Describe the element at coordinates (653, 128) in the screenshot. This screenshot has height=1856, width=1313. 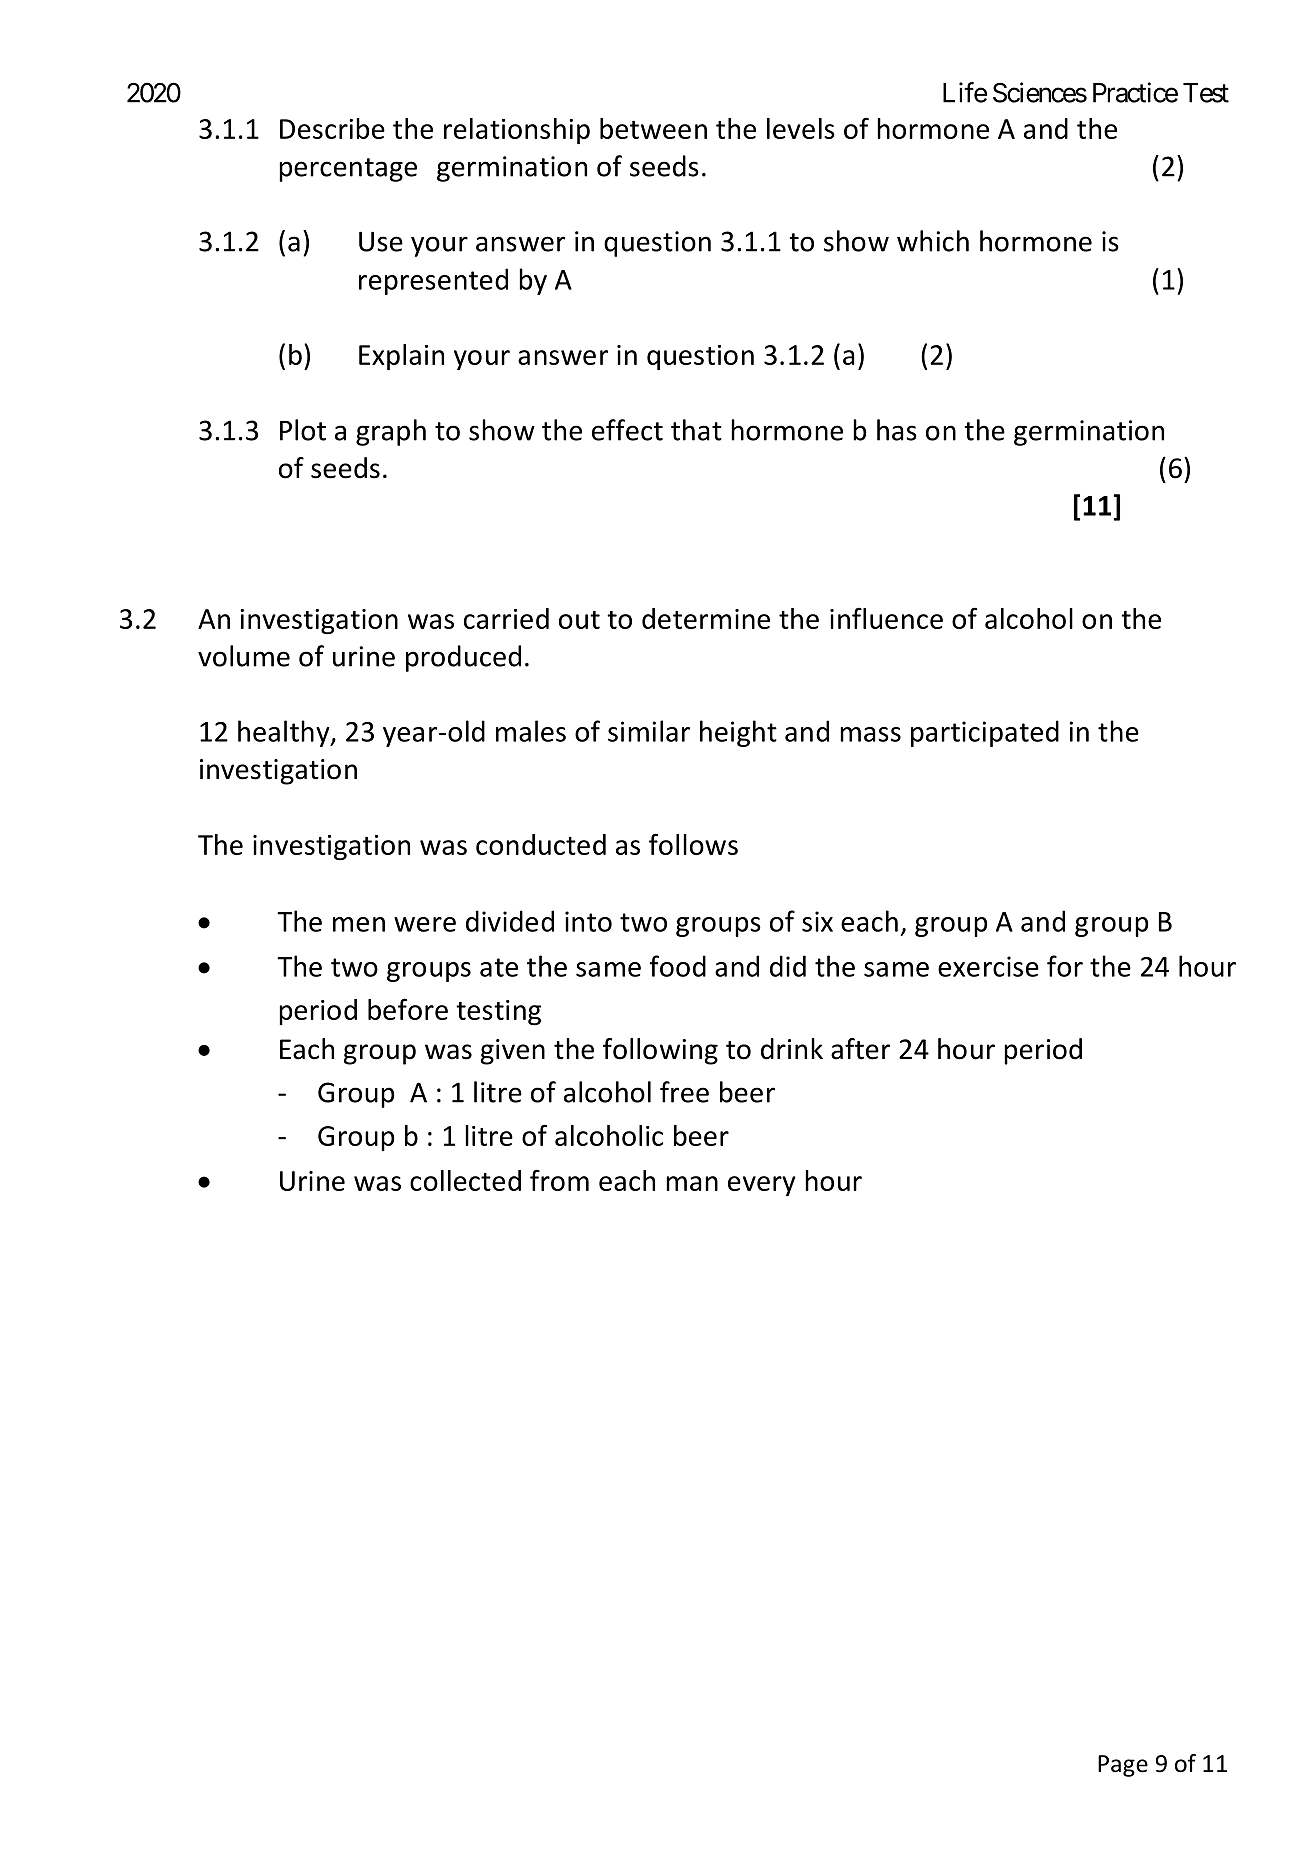
I see `between` at that location.
